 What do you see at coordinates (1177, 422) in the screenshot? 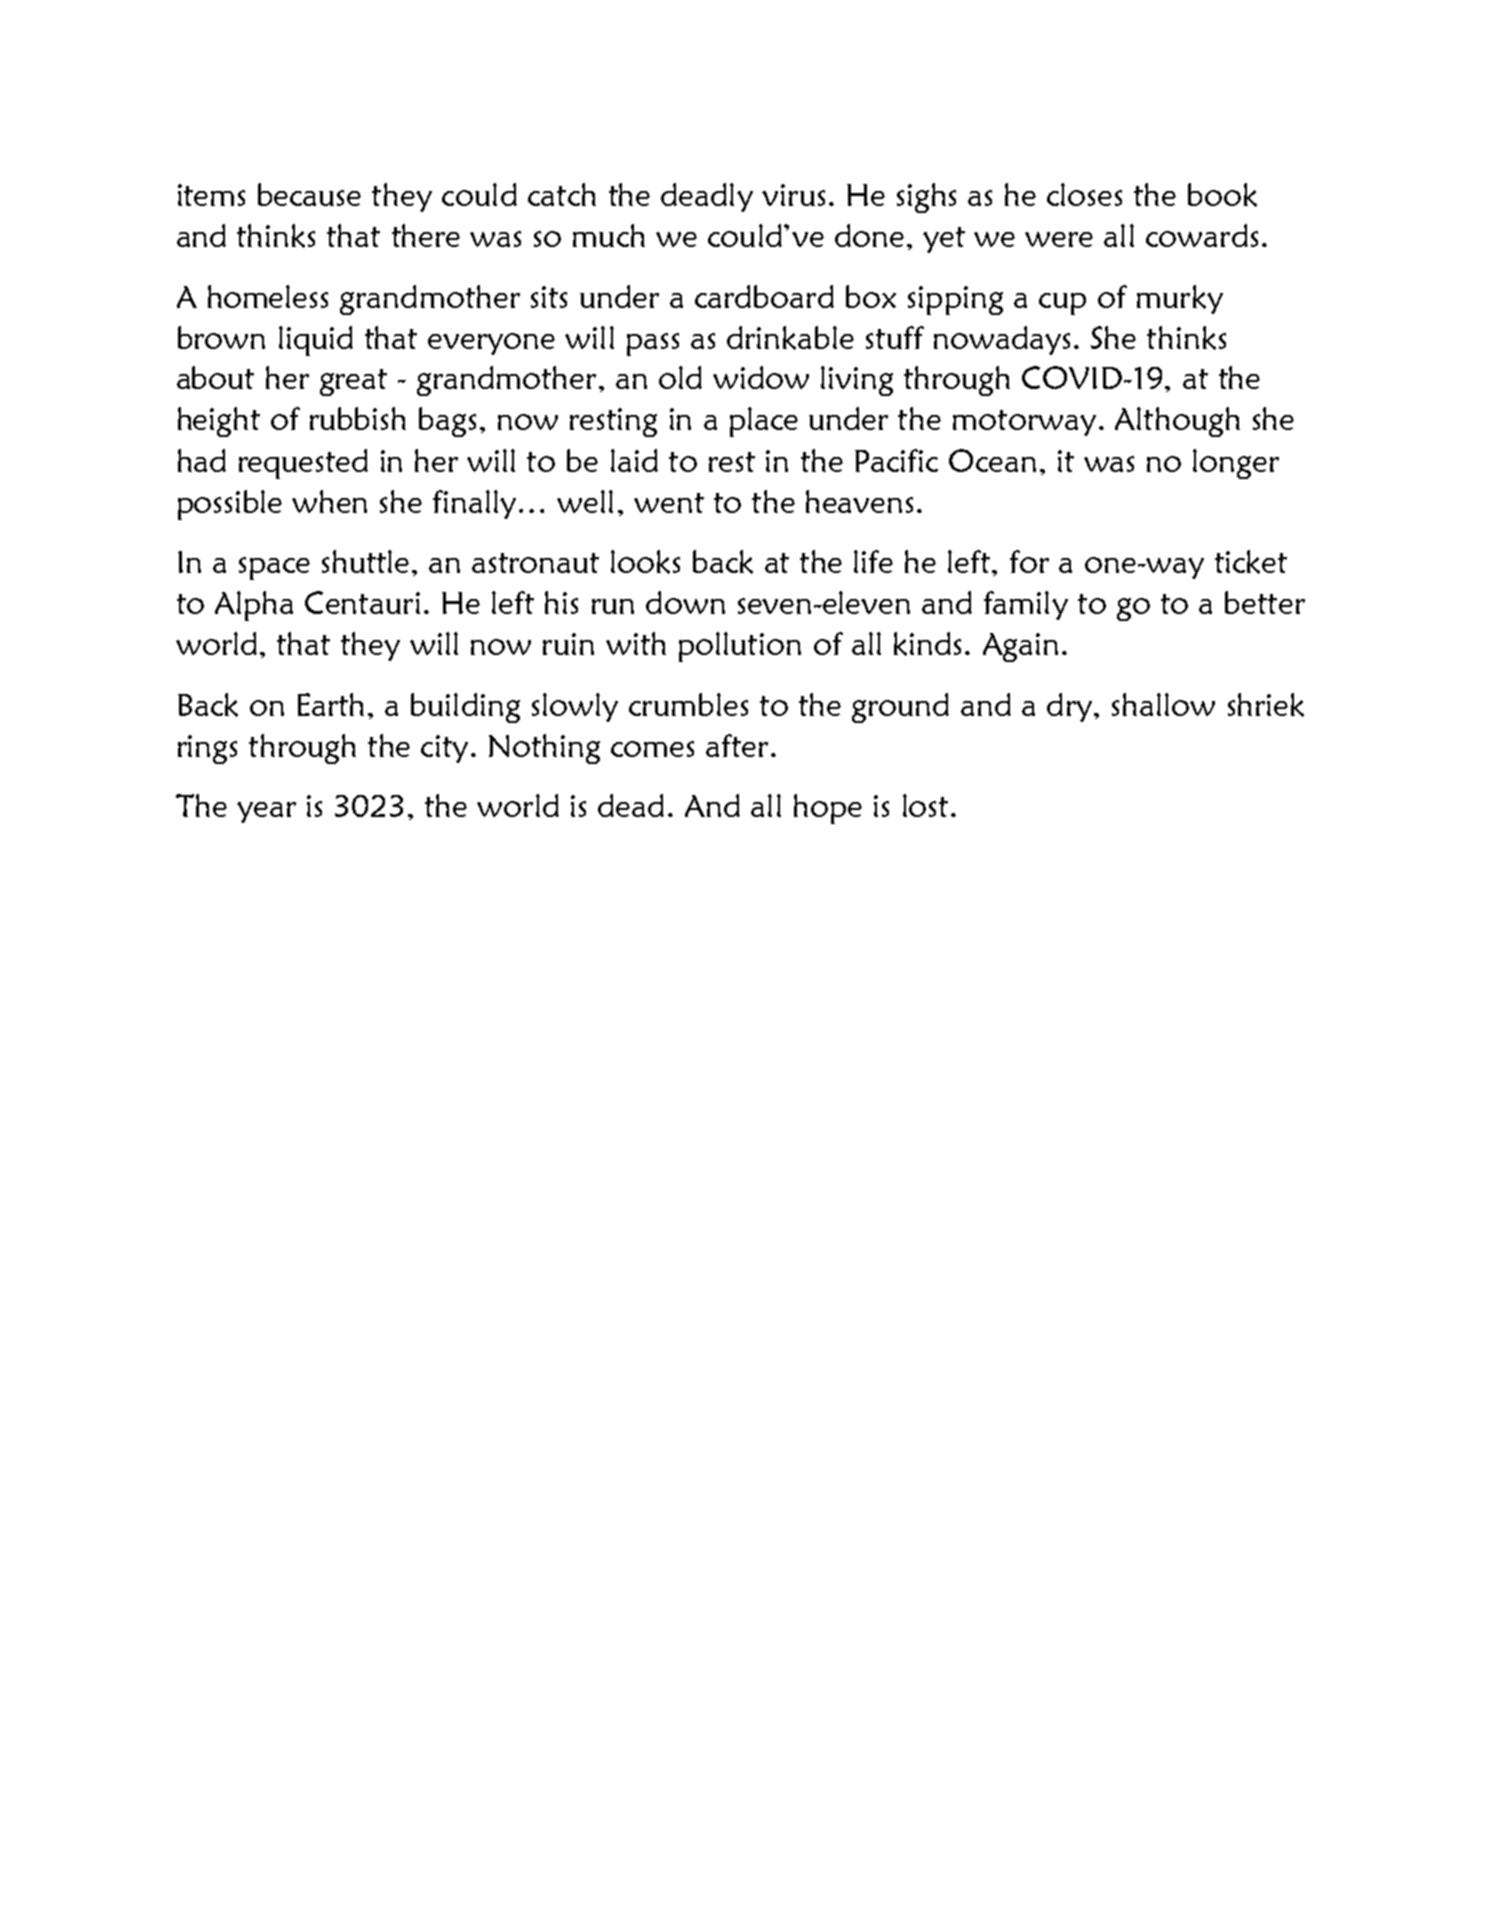
I see `Although` at bounding box center [1177, 422].
